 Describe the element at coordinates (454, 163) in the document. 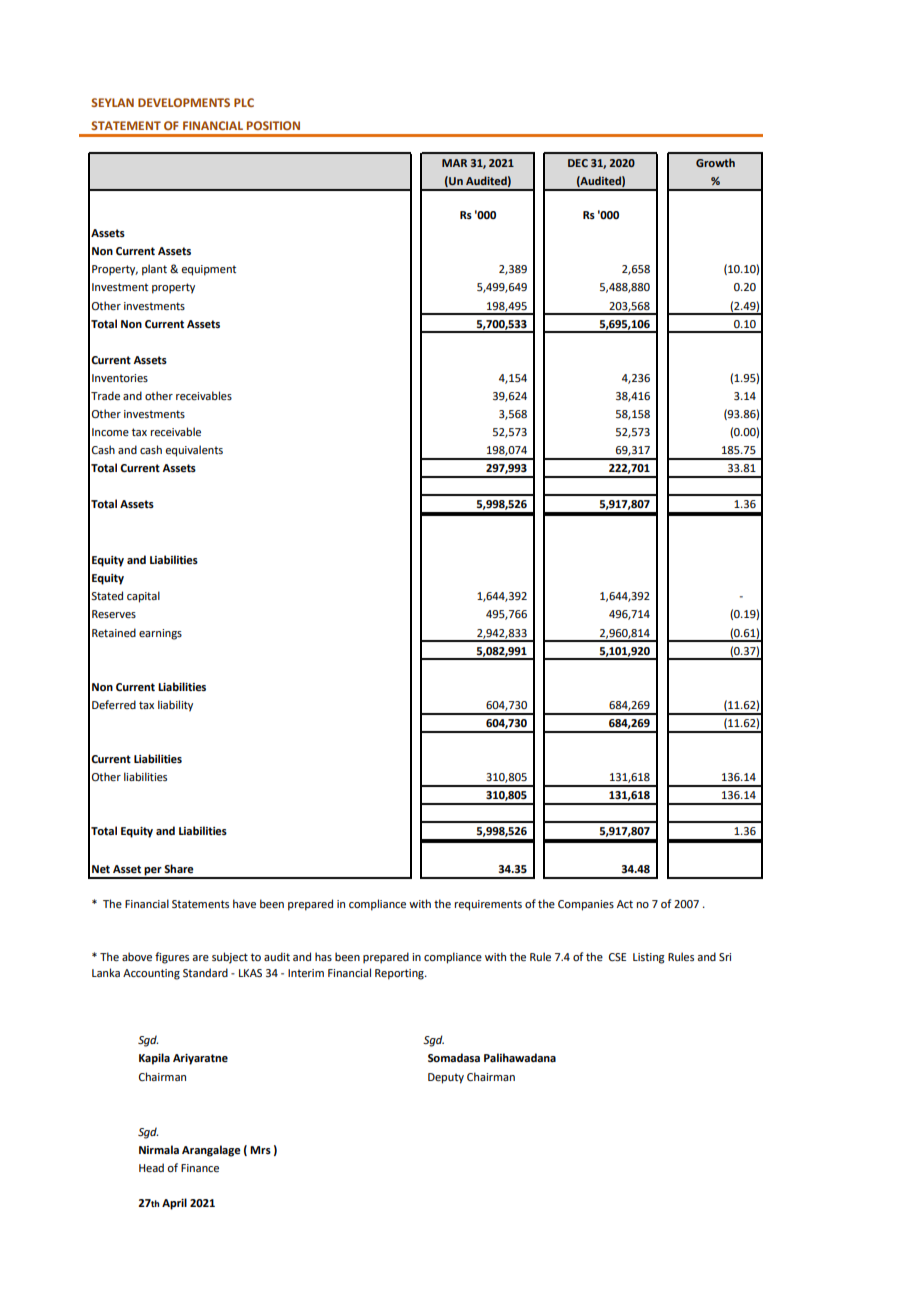

I see `MAR` at that location.
